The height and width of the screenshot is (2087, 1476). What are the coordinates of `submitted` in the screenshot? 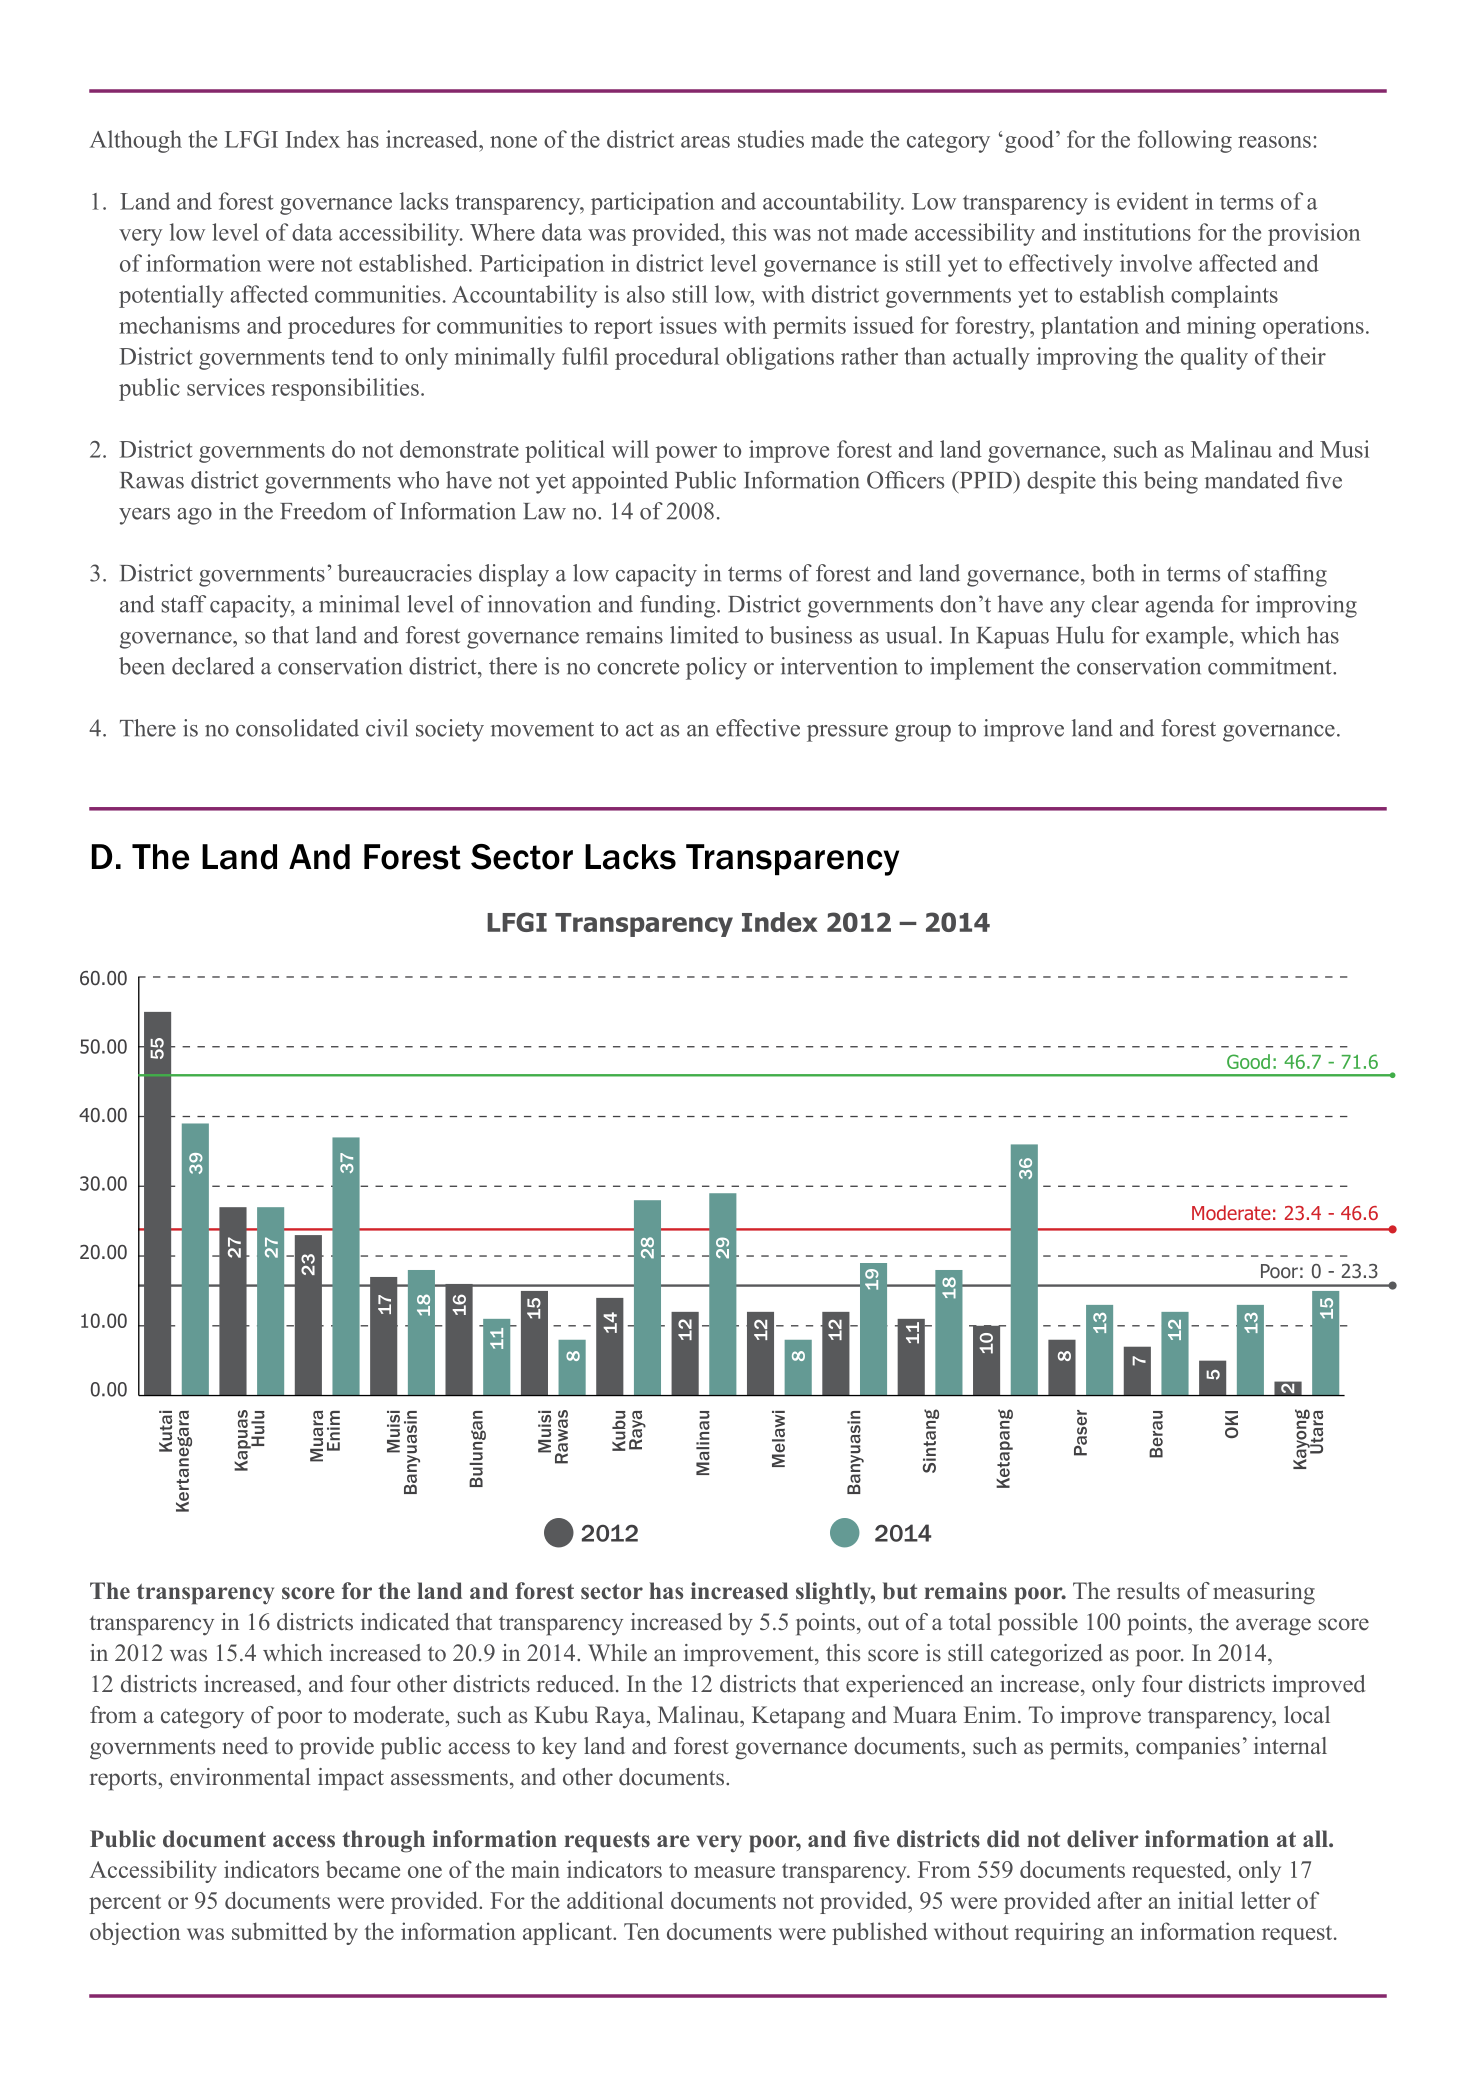 It's located at (280, 1931).
